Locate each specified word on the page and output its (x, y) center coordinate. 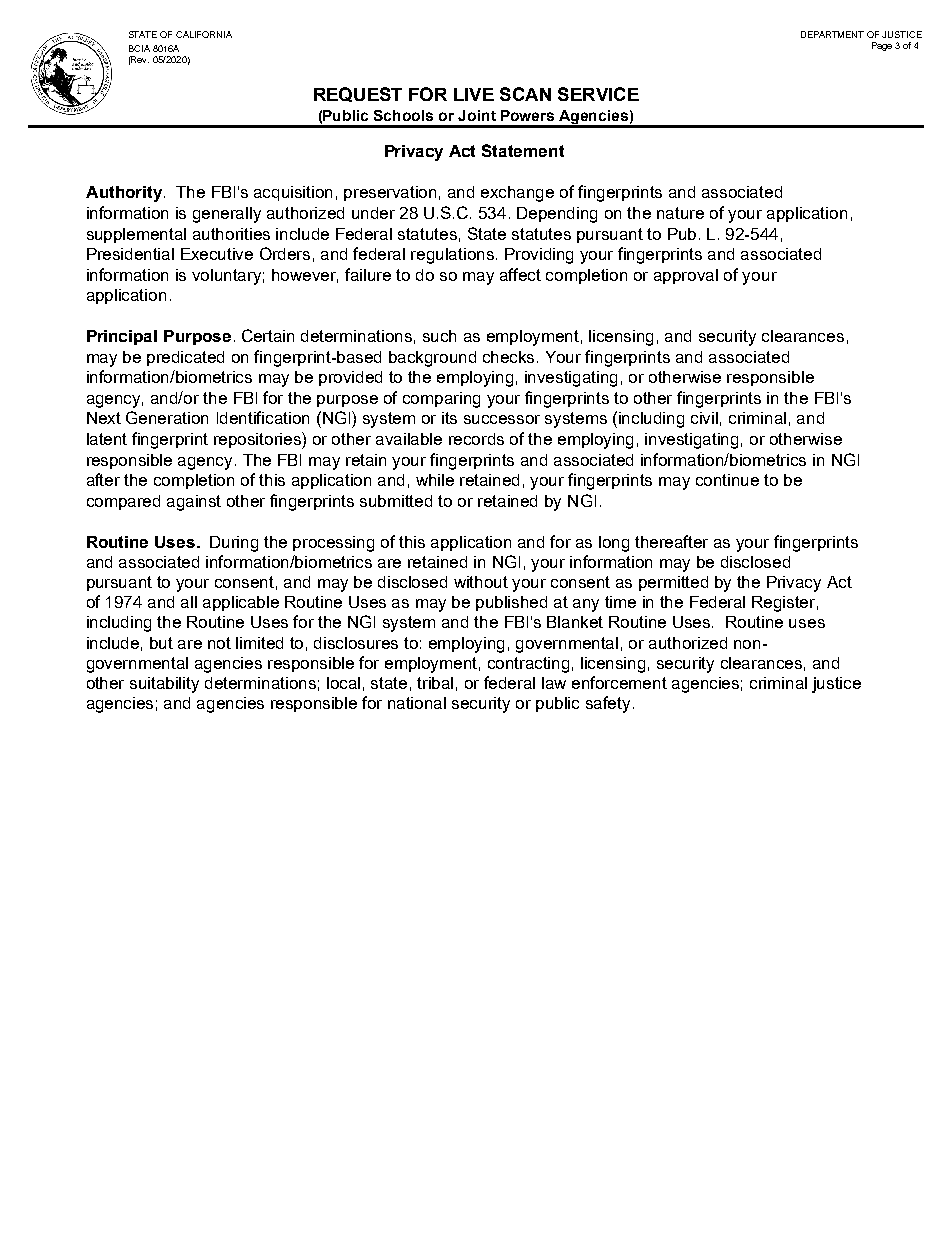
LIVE (474, 94)
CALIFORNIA (204, 34)
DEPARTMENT (832, 34)
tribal (435, 683)
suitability (164, 685)
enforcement (619, 682)
